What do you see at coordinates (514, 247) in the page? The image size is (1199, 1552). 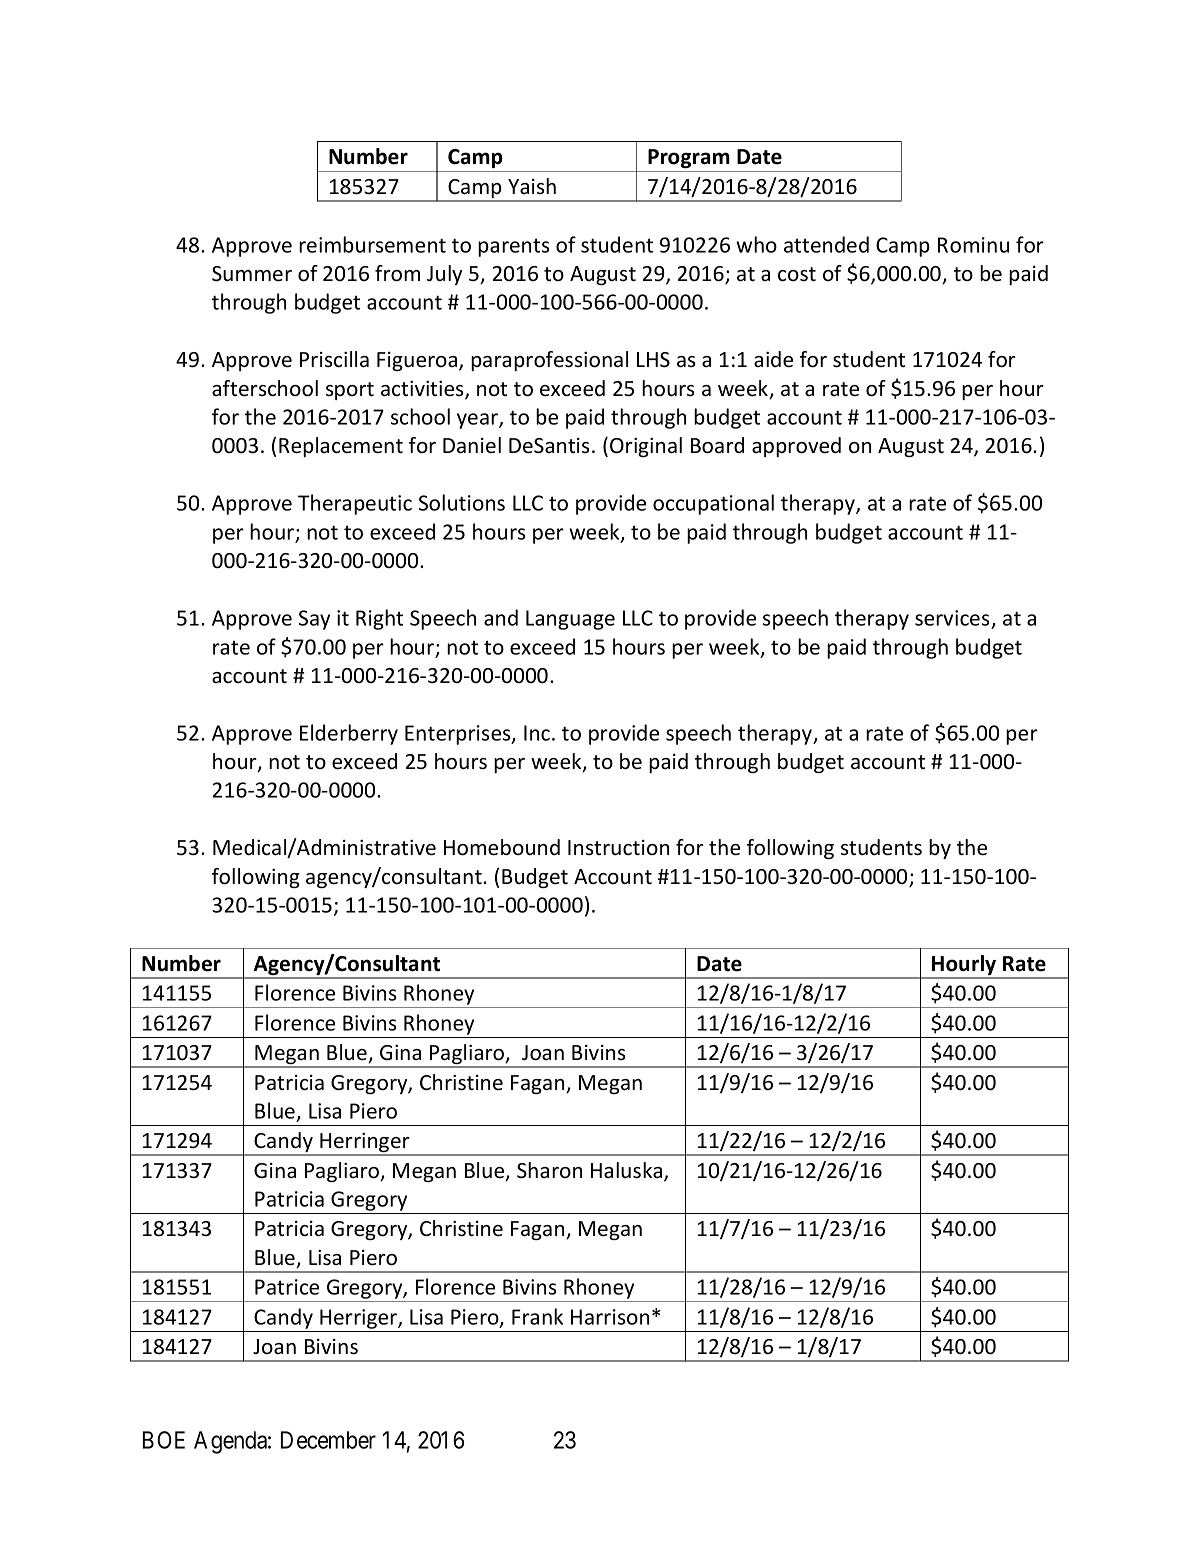 I see `parents` at bounding box center [514, 247].
